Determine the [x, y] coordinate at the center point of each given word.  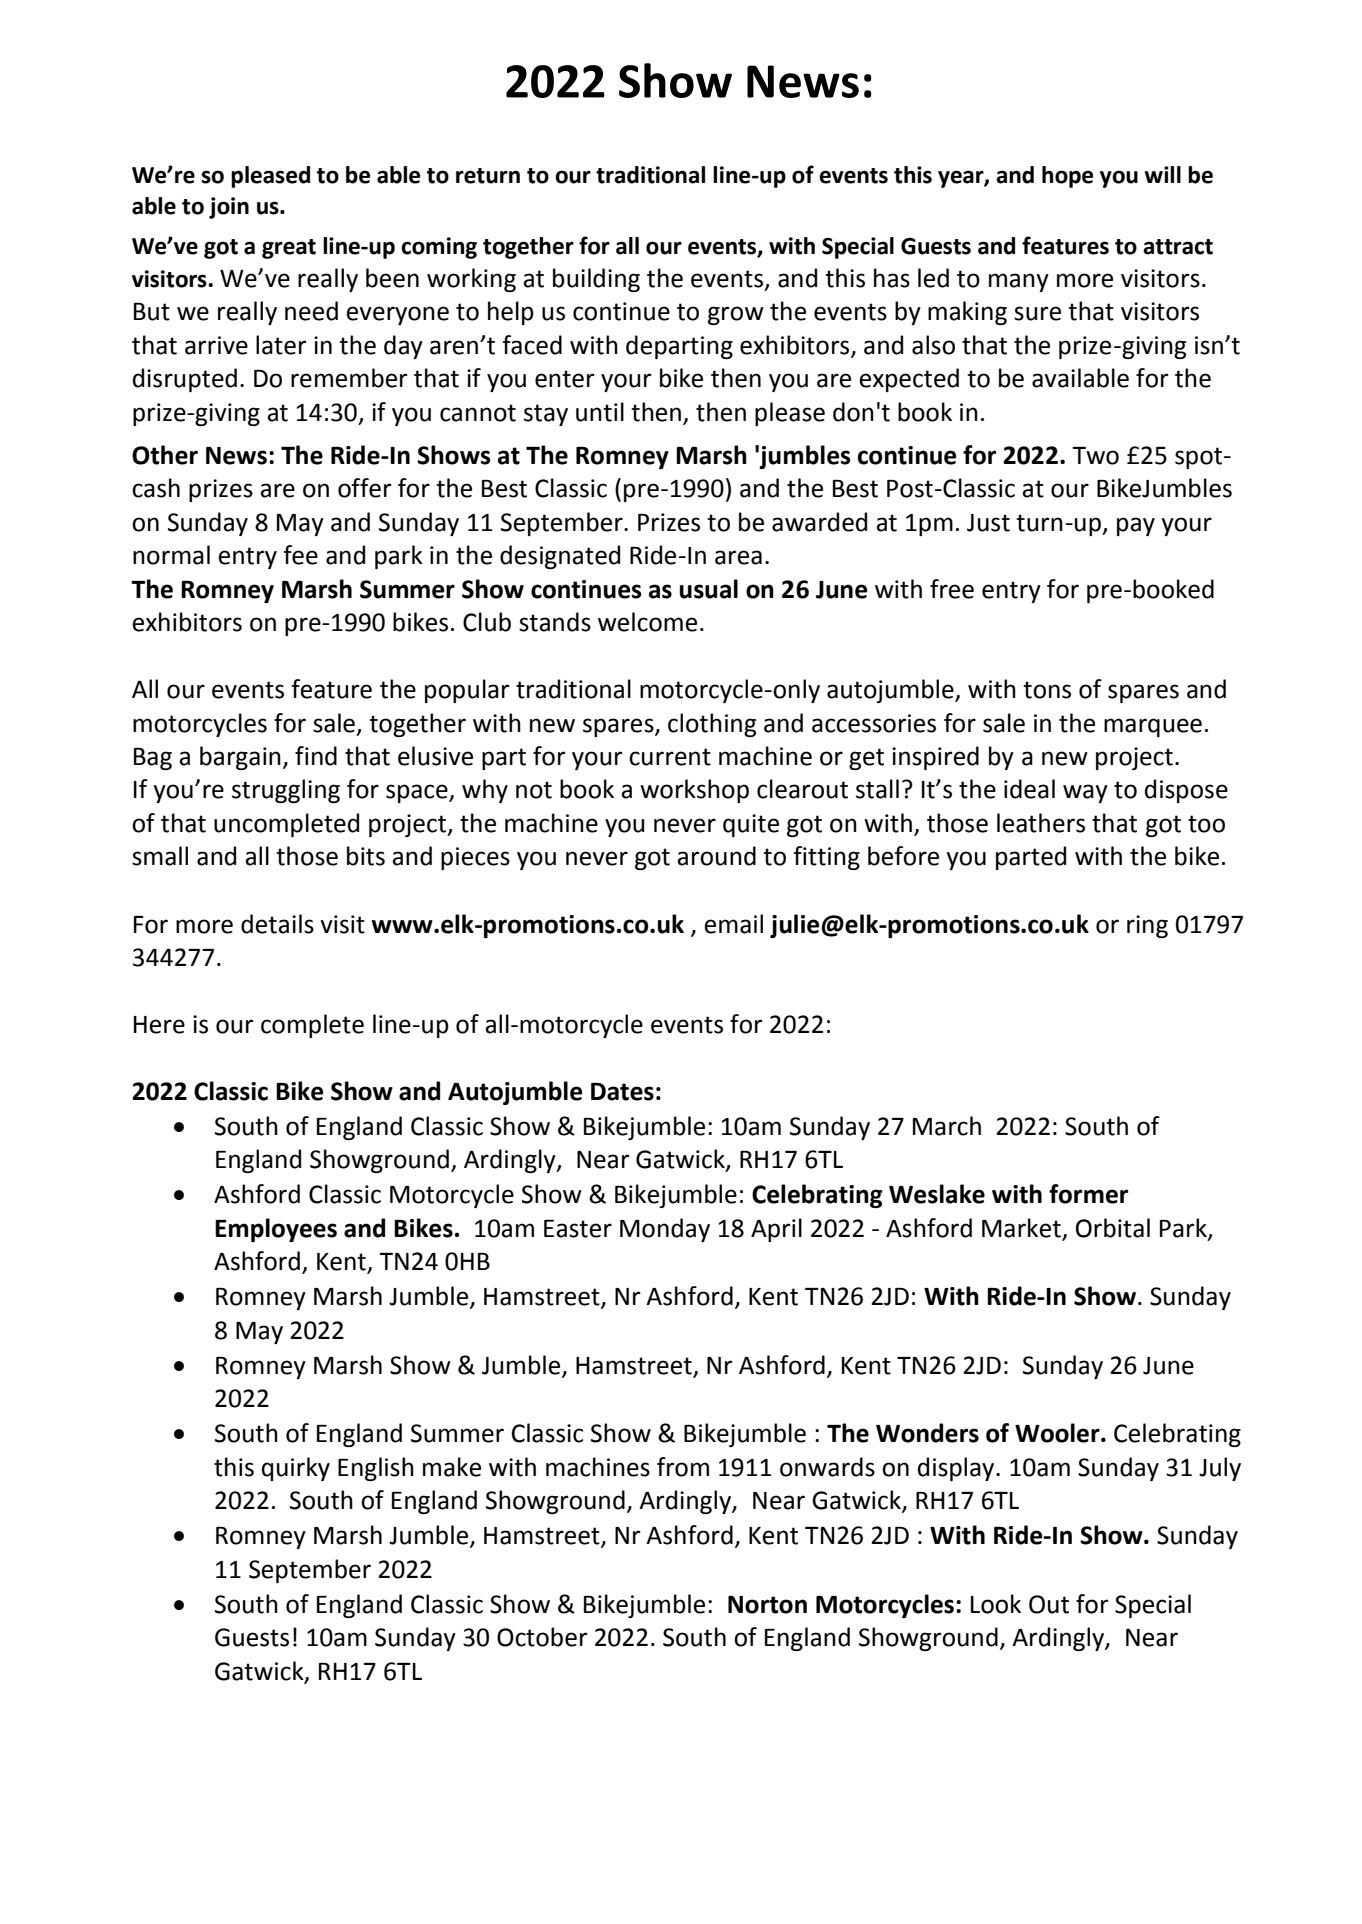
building [596, 280]
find [316, 756]
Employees [276, 1230]
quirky [296, 1469]
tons [1047, 690]
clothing [712, 725]
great [289, 249]
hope [1067, 177]
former [1088, 1194]
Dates [622, 1092]
